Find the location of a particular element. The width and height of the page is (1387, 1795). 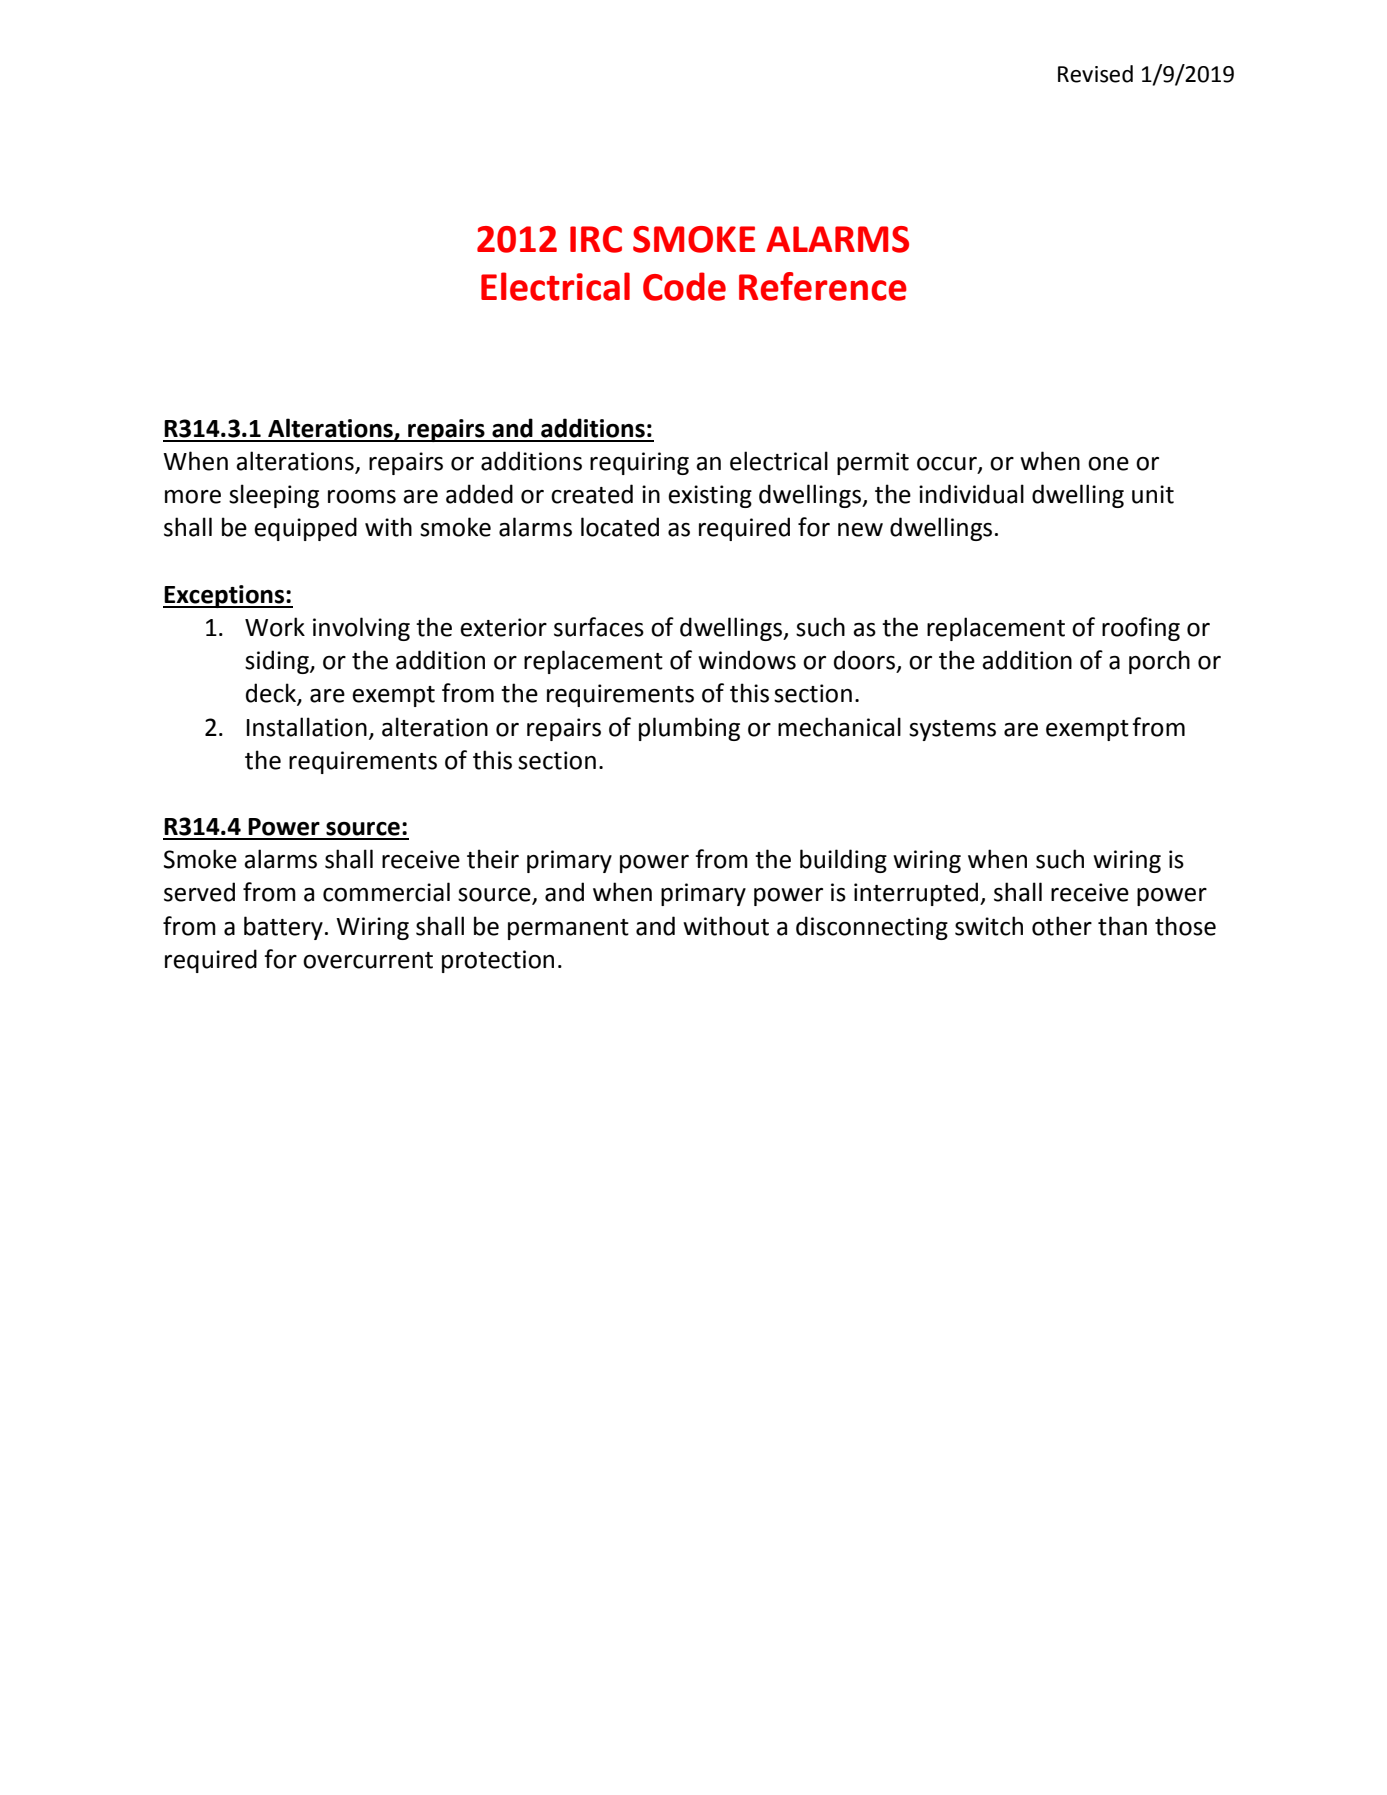

porch is located at coordinates (1159, 662).
